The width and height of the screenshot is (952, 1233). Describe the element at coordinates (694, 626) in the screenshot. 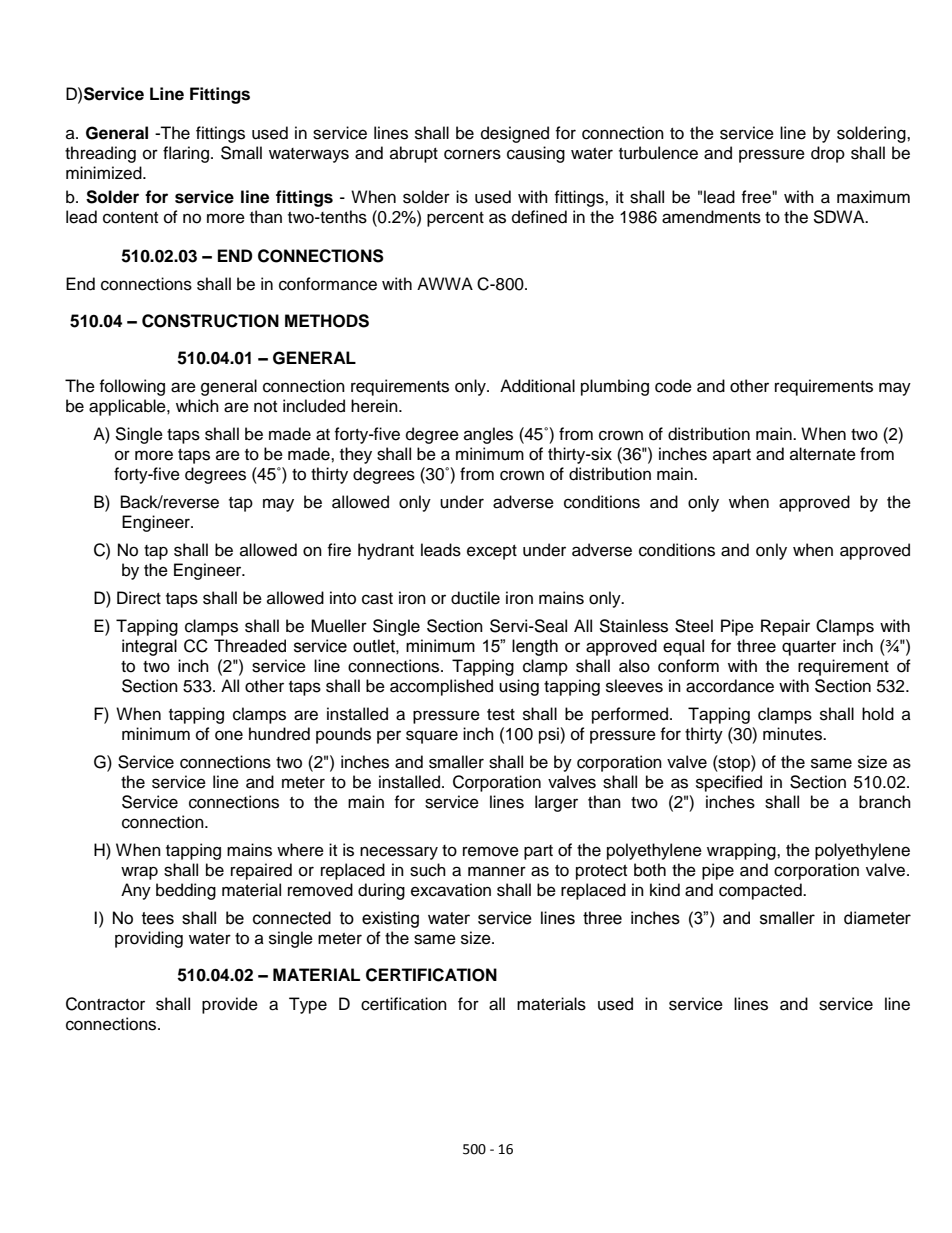

I see `Steel` at that location.
